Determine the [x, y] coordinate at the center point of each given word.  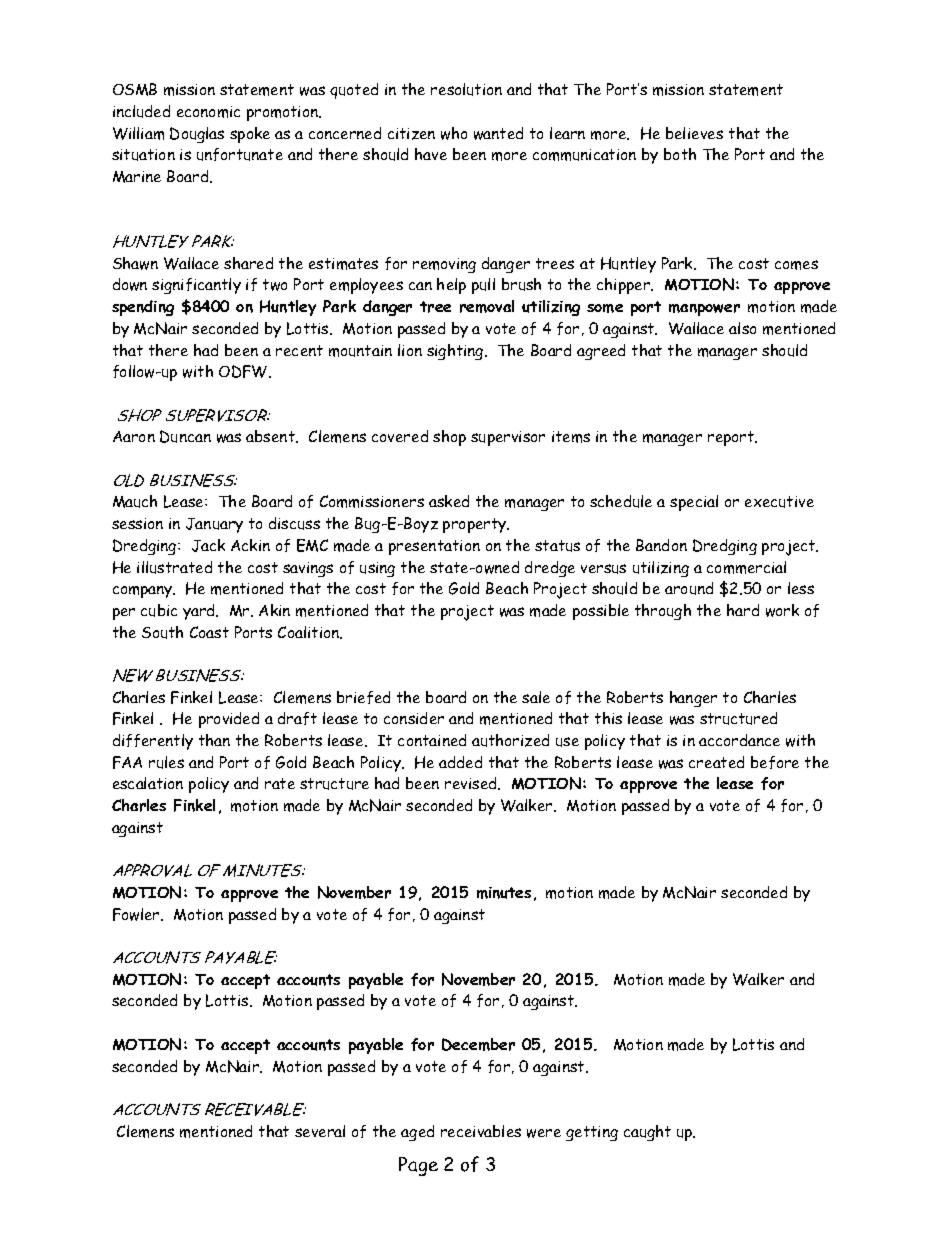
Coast [209, 632]
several [320, 1131]
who [454, 133]
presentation [434, 547]
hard [743, 610]
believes [694, 133]
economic [208, 112]
